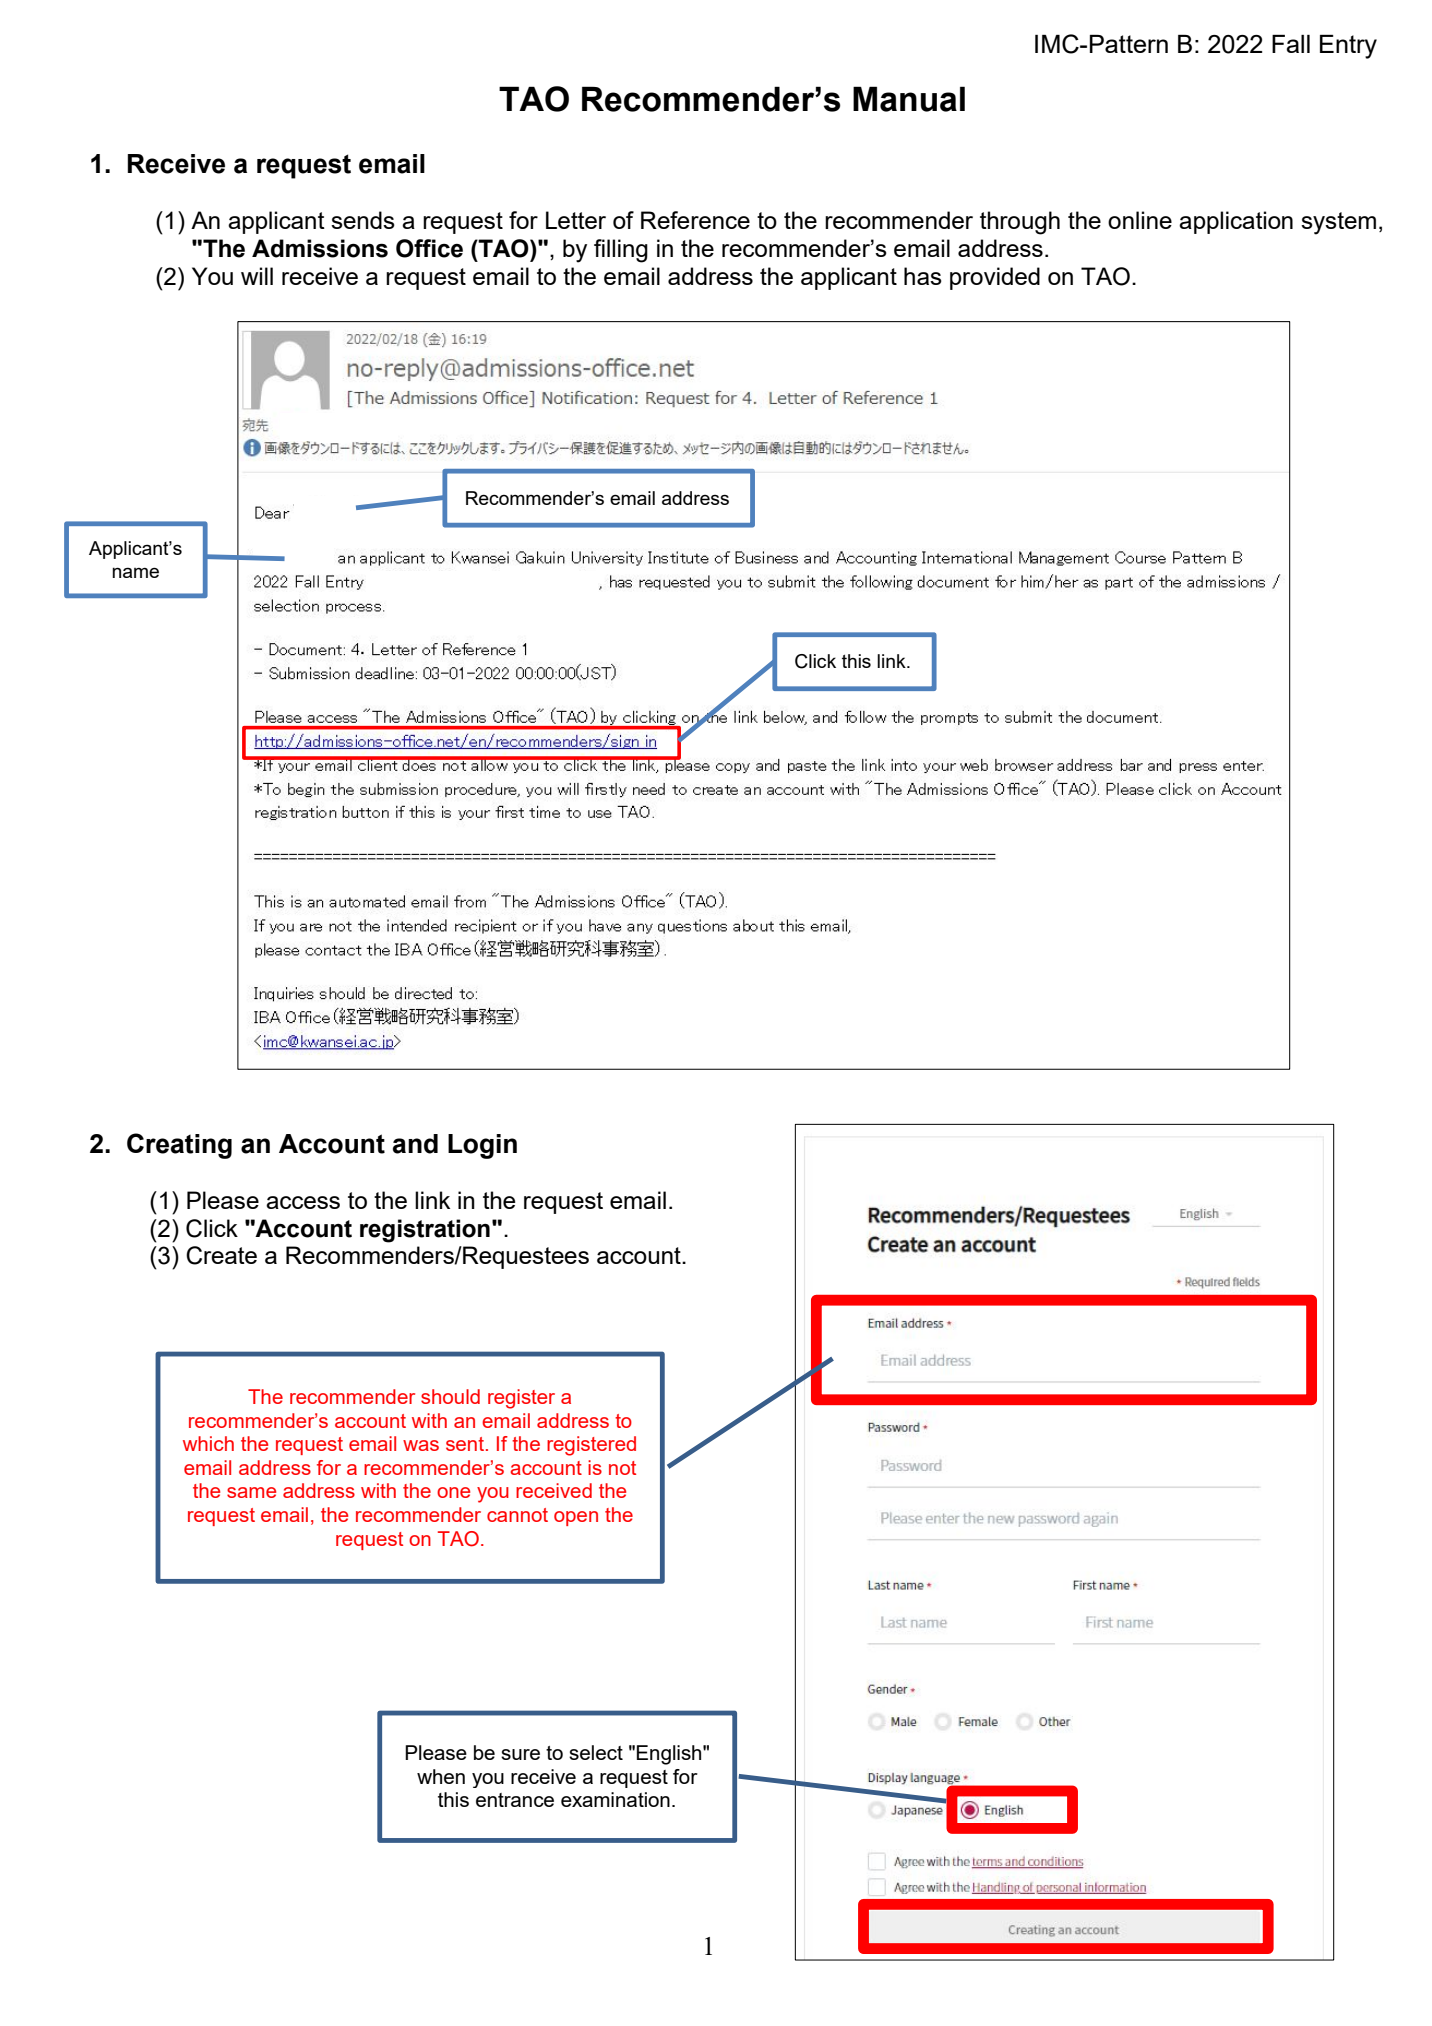  Describe the element at coordinates (596, 1752) in the screenshot. I see `select` at that location.
